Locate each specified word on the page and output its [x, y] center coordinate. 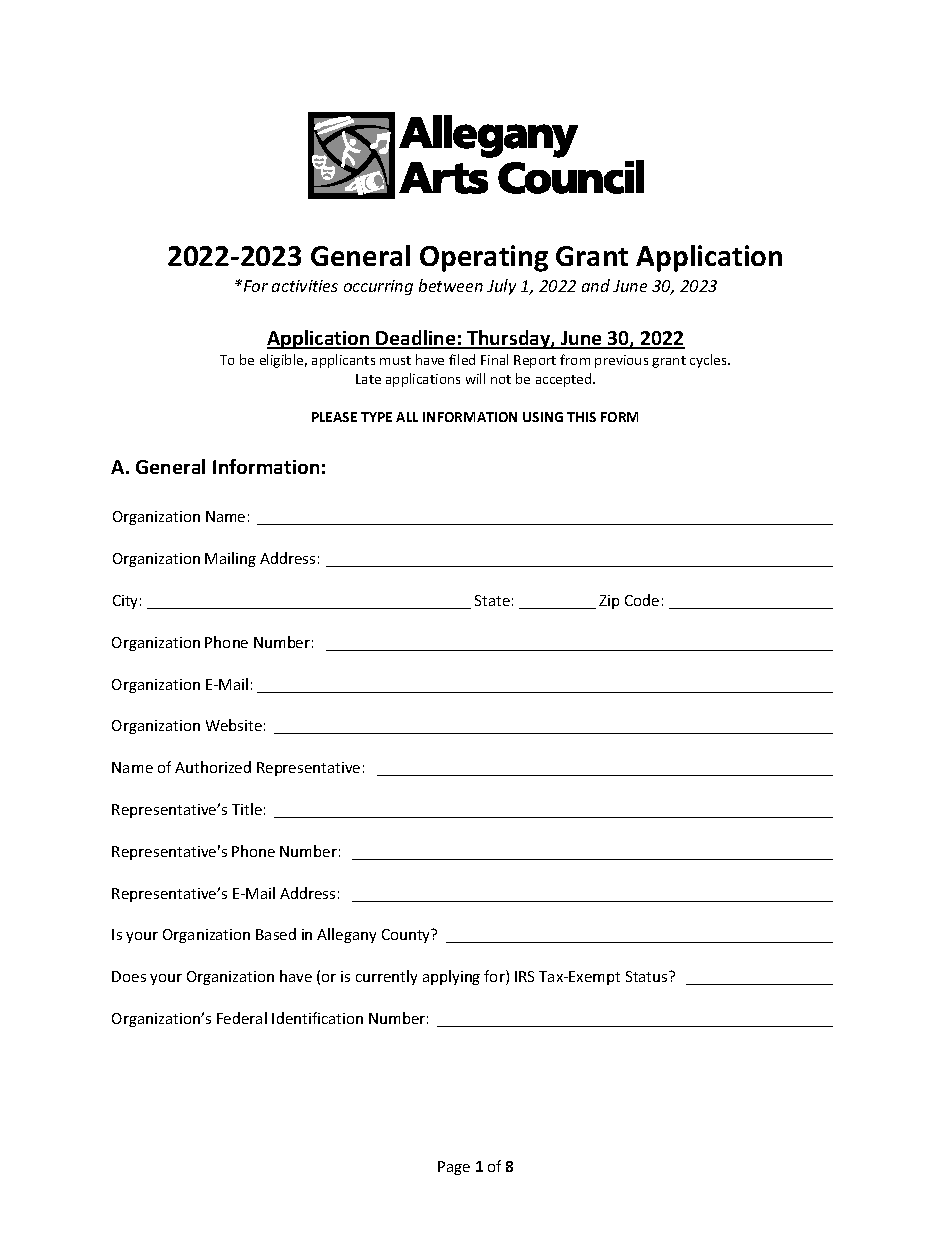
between [451, 285]
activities [305, 286]
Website [234, 725]
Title [247, 809]
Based [276, 934]
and [596, 285]
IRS [524, 976]
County [407, 936]
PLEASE [334, 417]
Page [454, 1168]
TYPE [376, 417]
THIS [581, 417]
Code [642, 600]
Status [648, 976]
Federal [242, 1018]
